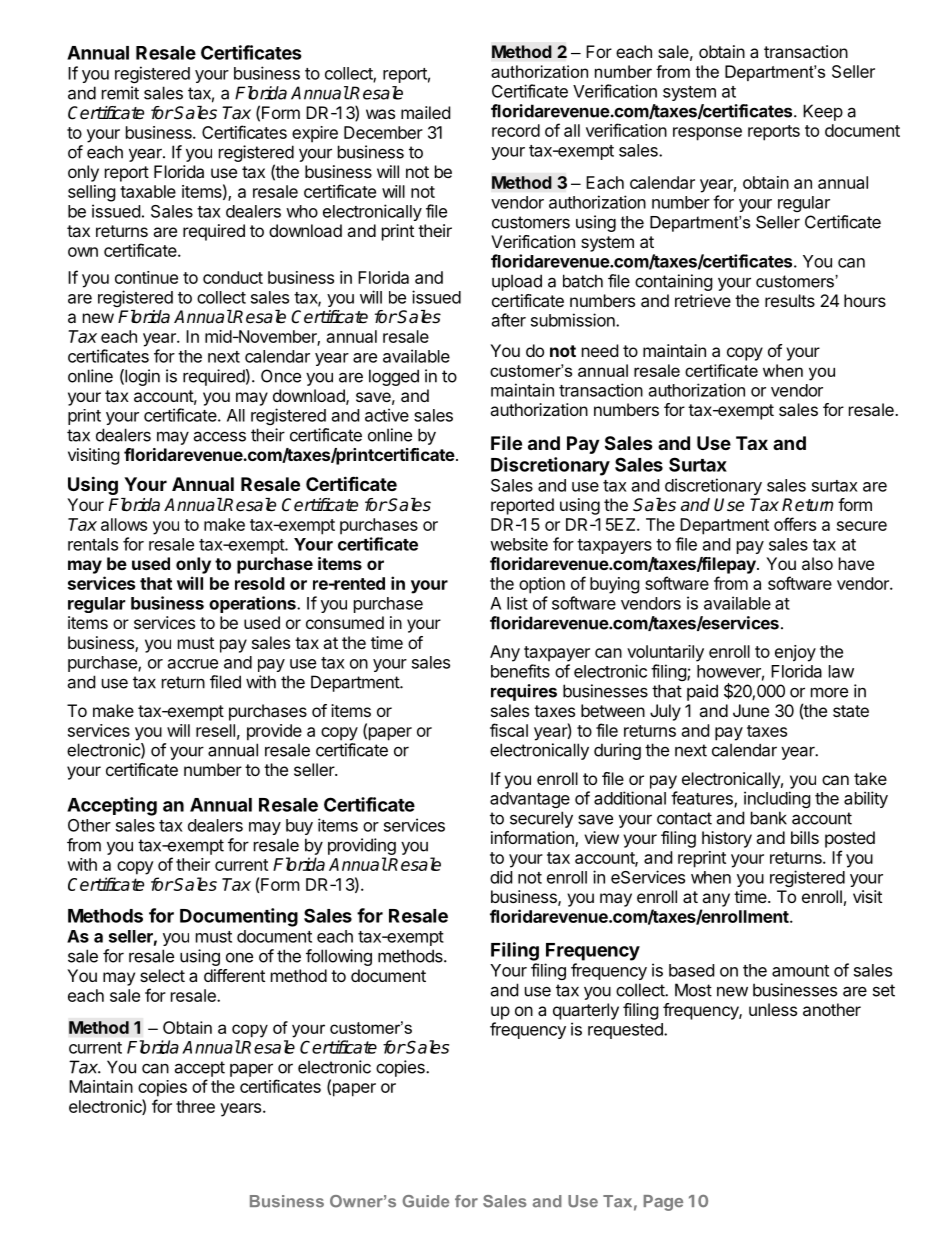 The height and width of the image is (1233, 952). I want to click on three, so click(195, 1106).
